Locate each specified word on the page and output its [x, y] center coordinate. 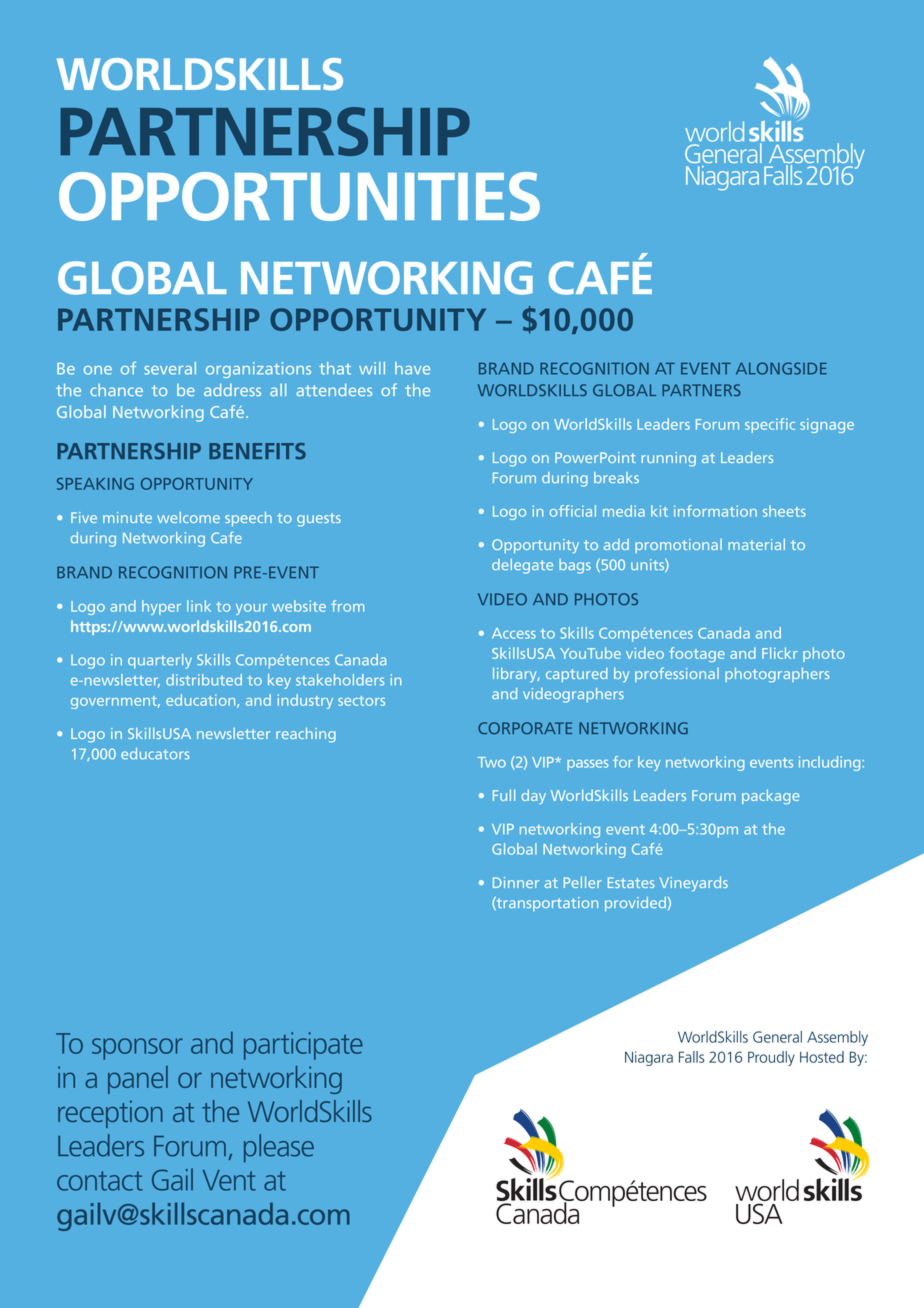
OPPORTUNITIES [299, 196]
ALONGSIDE [781, 368]
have [412, 368]
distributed [204, 680]
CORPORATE [525, 728]
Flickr [780, 653]
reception [110, 1114]
